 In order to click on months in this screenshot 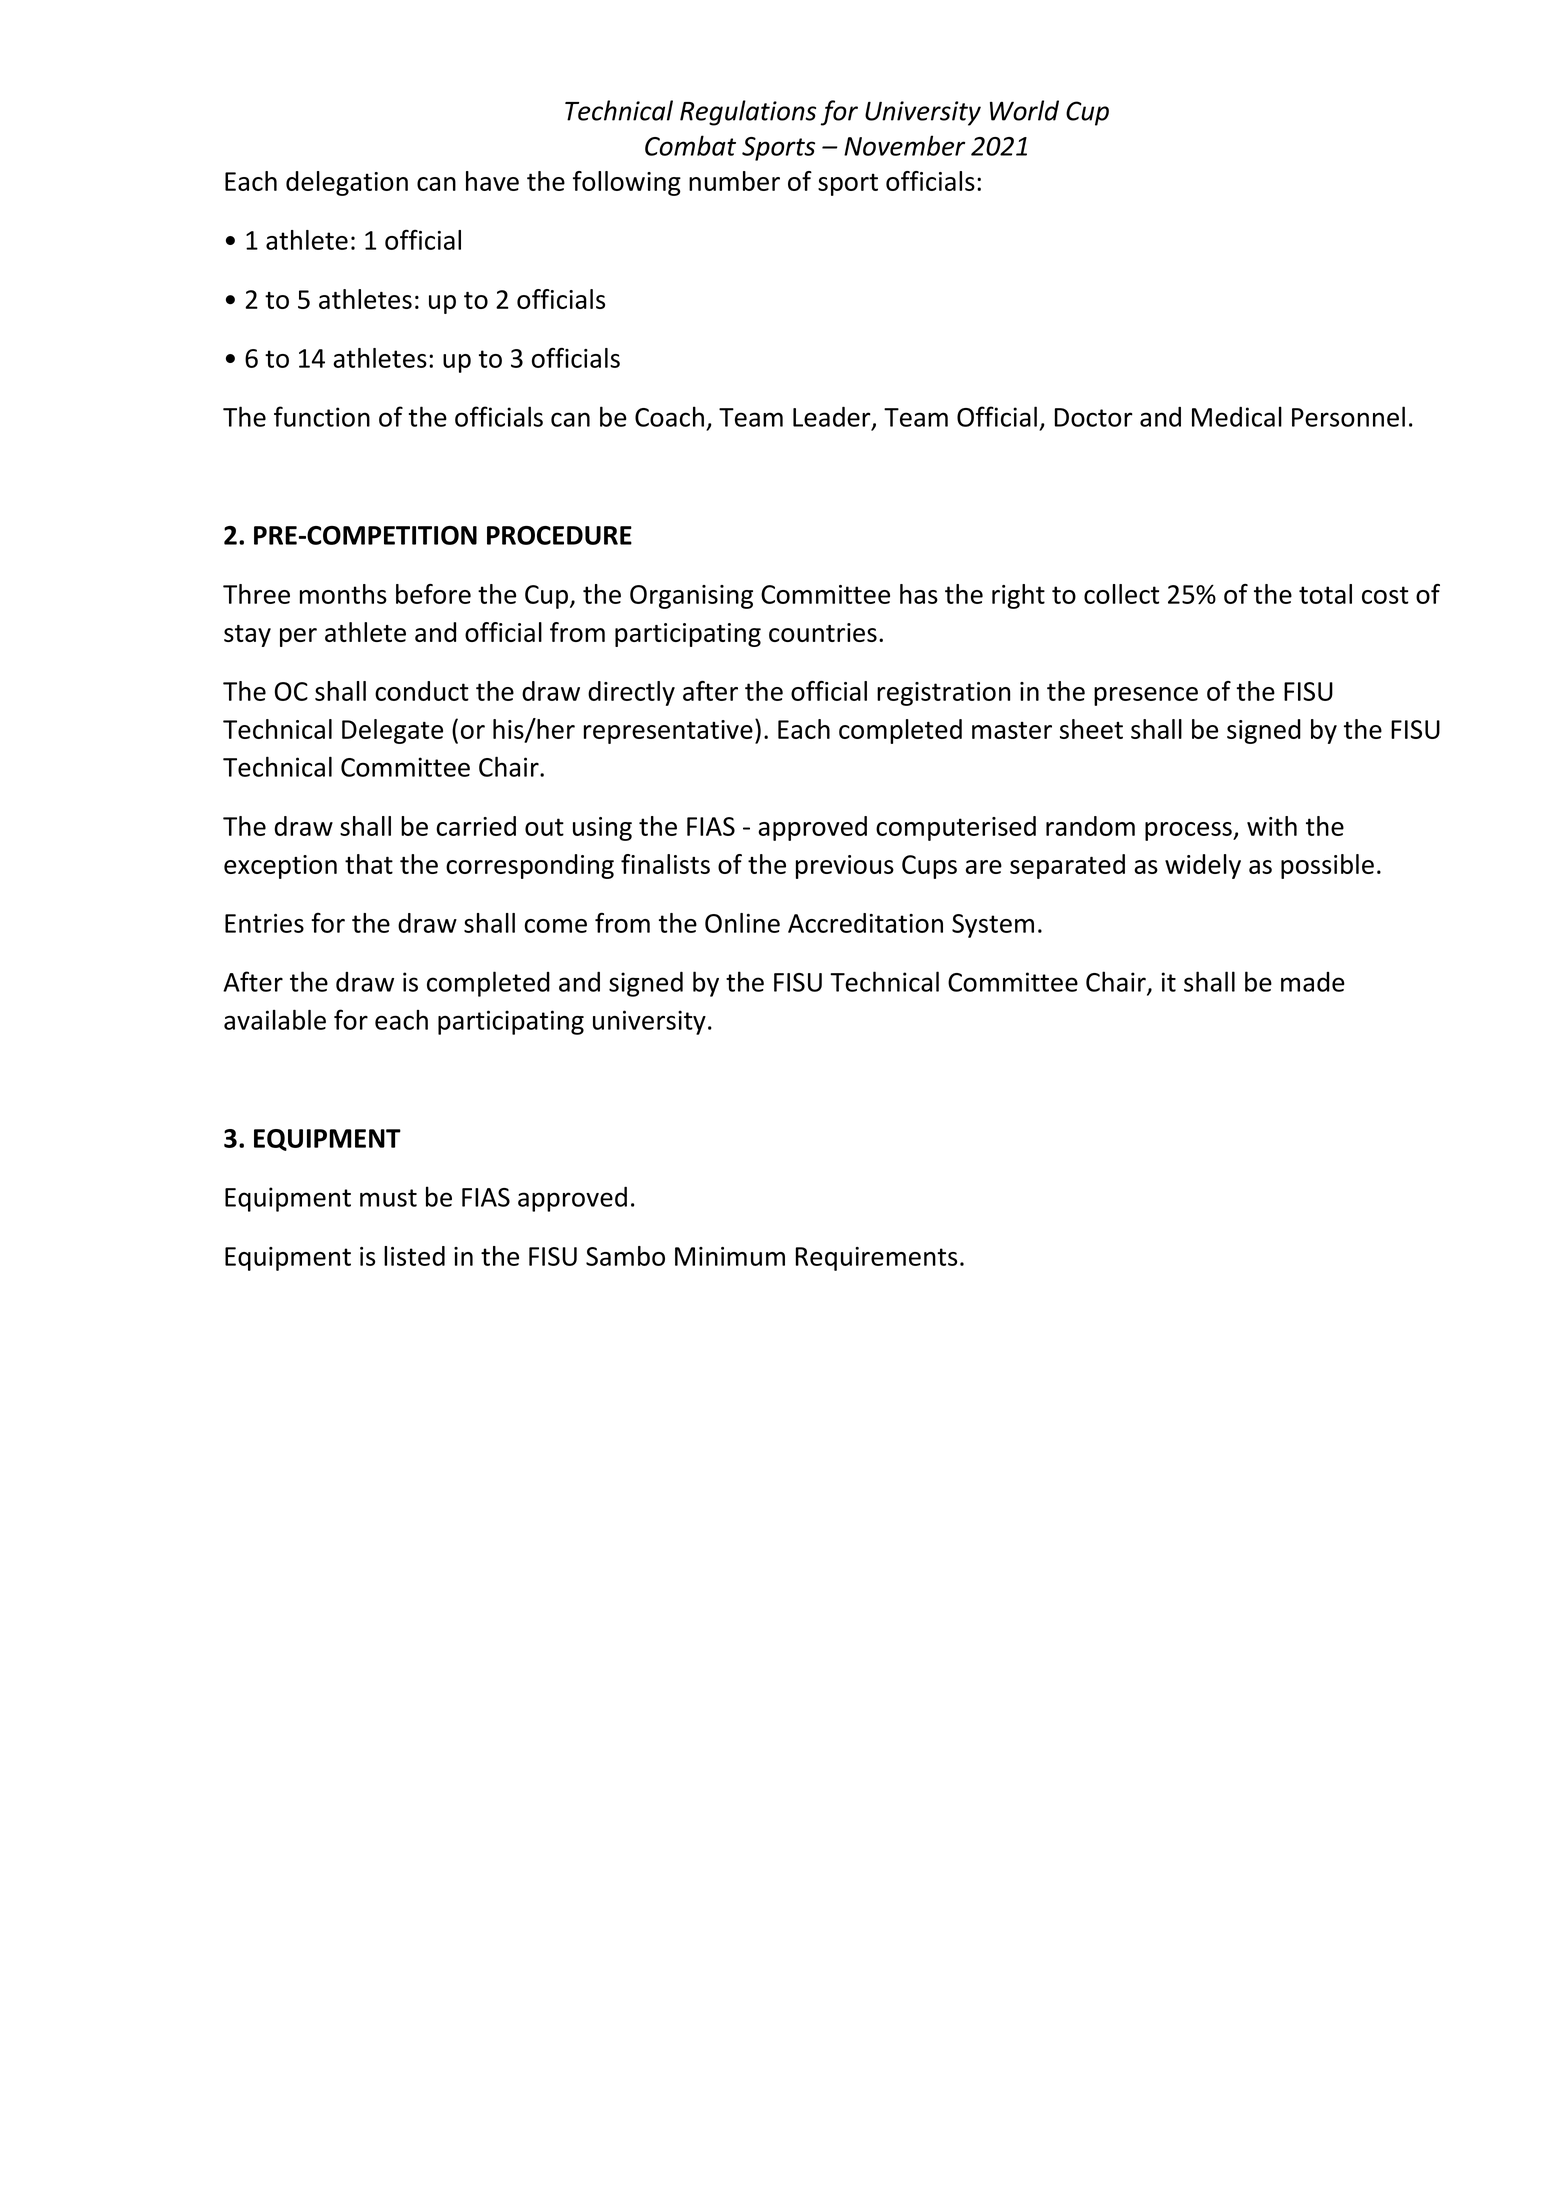, I will do `click(343, 594)`.
